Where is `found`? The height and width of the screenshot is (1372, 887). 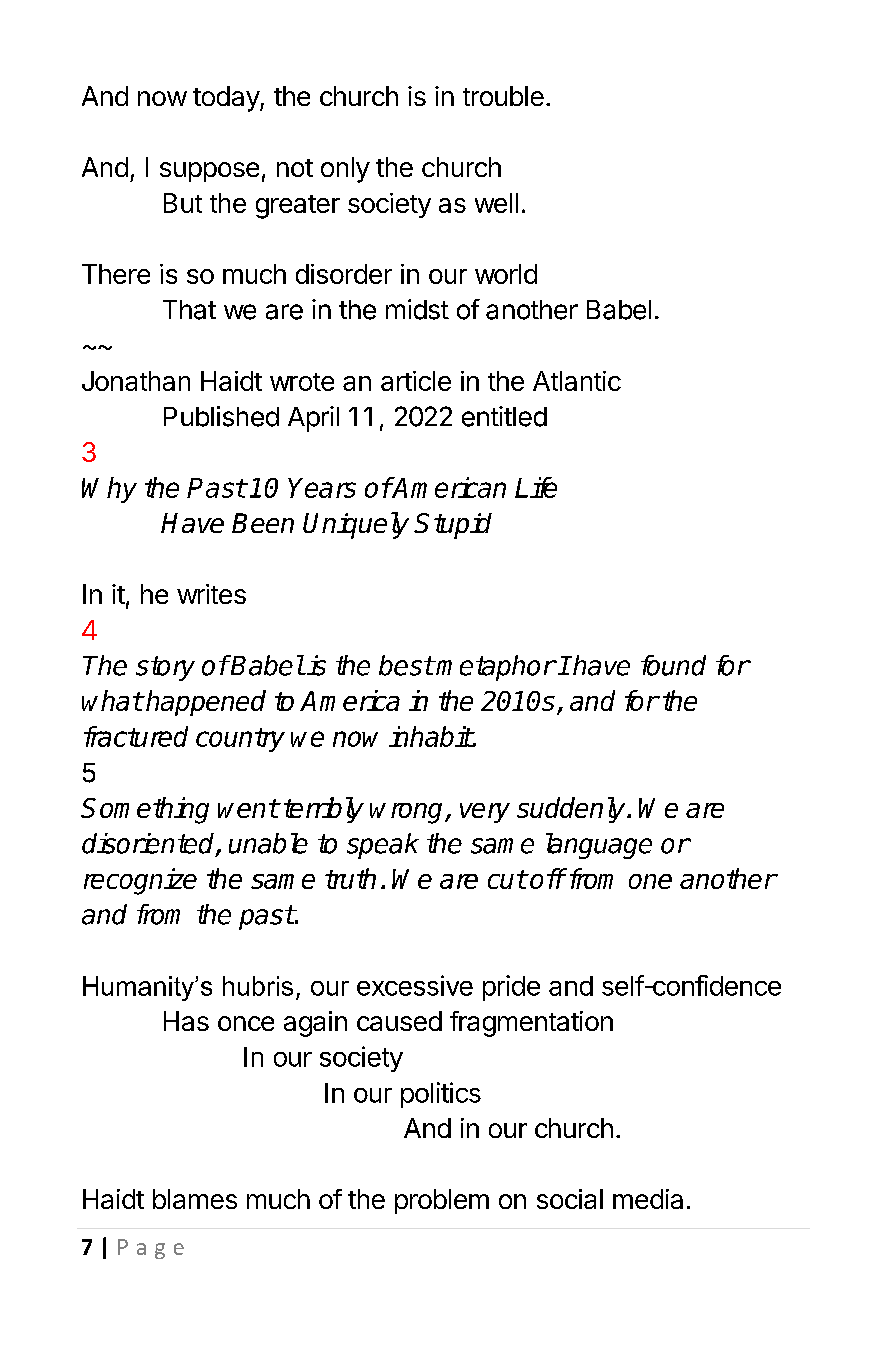
found is located at coordinates (673, 665).
